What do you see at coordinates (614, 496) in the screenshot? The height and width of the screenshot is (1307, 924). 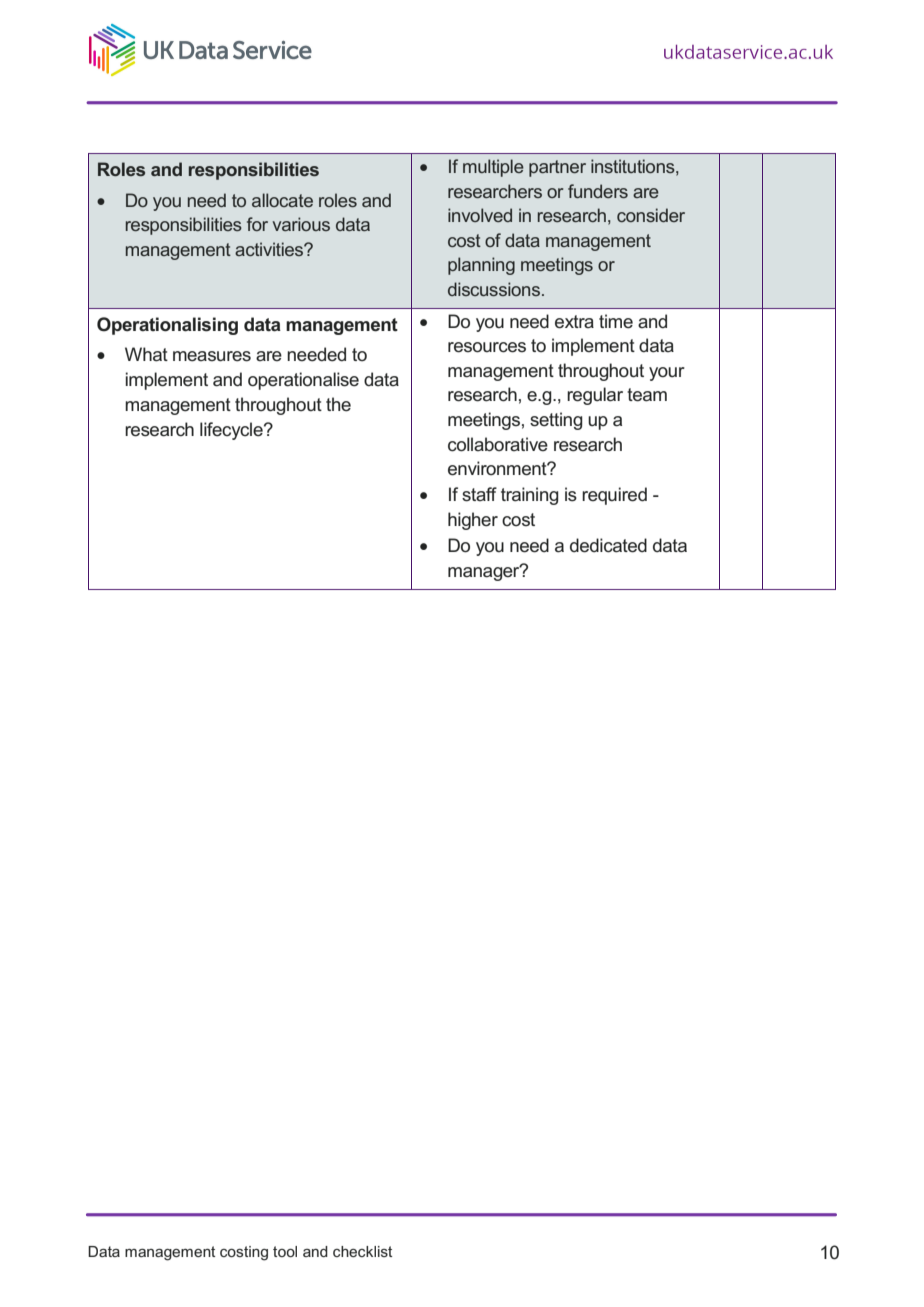 I see `required` at bounding box center [614, 496].
